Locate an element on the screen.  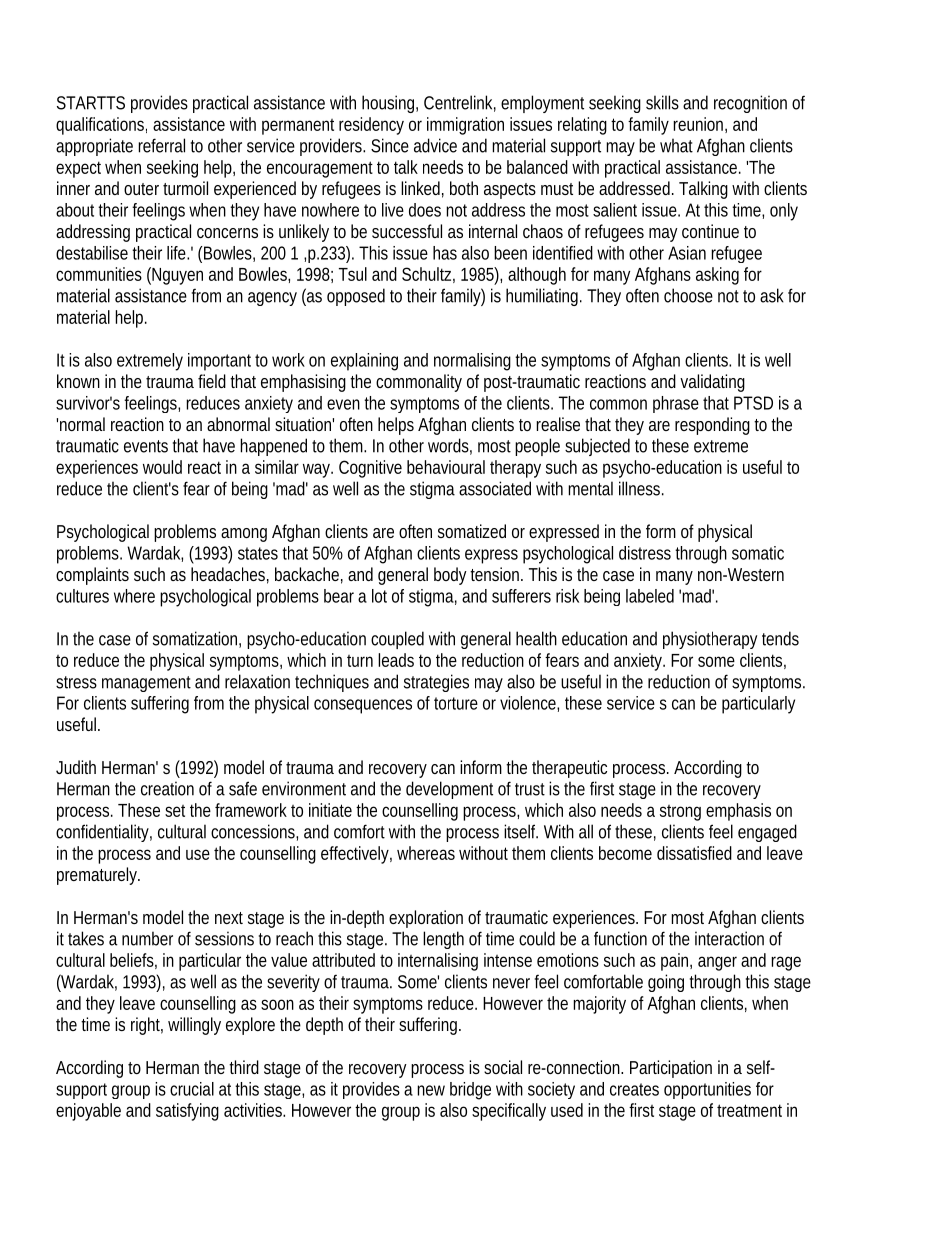
body is located at coordinates (450, 576).
